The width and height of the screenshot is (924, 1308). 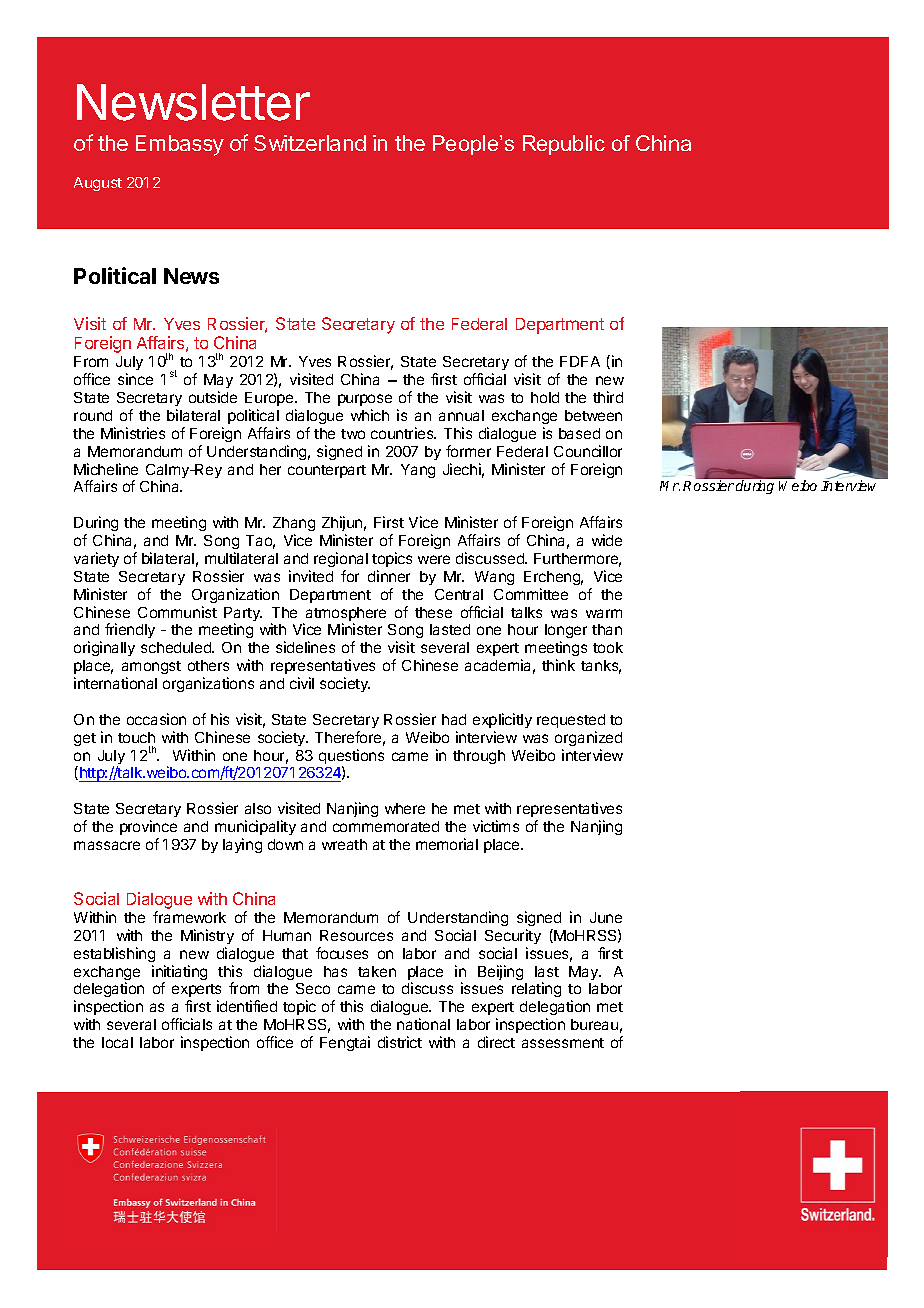 I want to click on relating, so click(x=536, y=989).
